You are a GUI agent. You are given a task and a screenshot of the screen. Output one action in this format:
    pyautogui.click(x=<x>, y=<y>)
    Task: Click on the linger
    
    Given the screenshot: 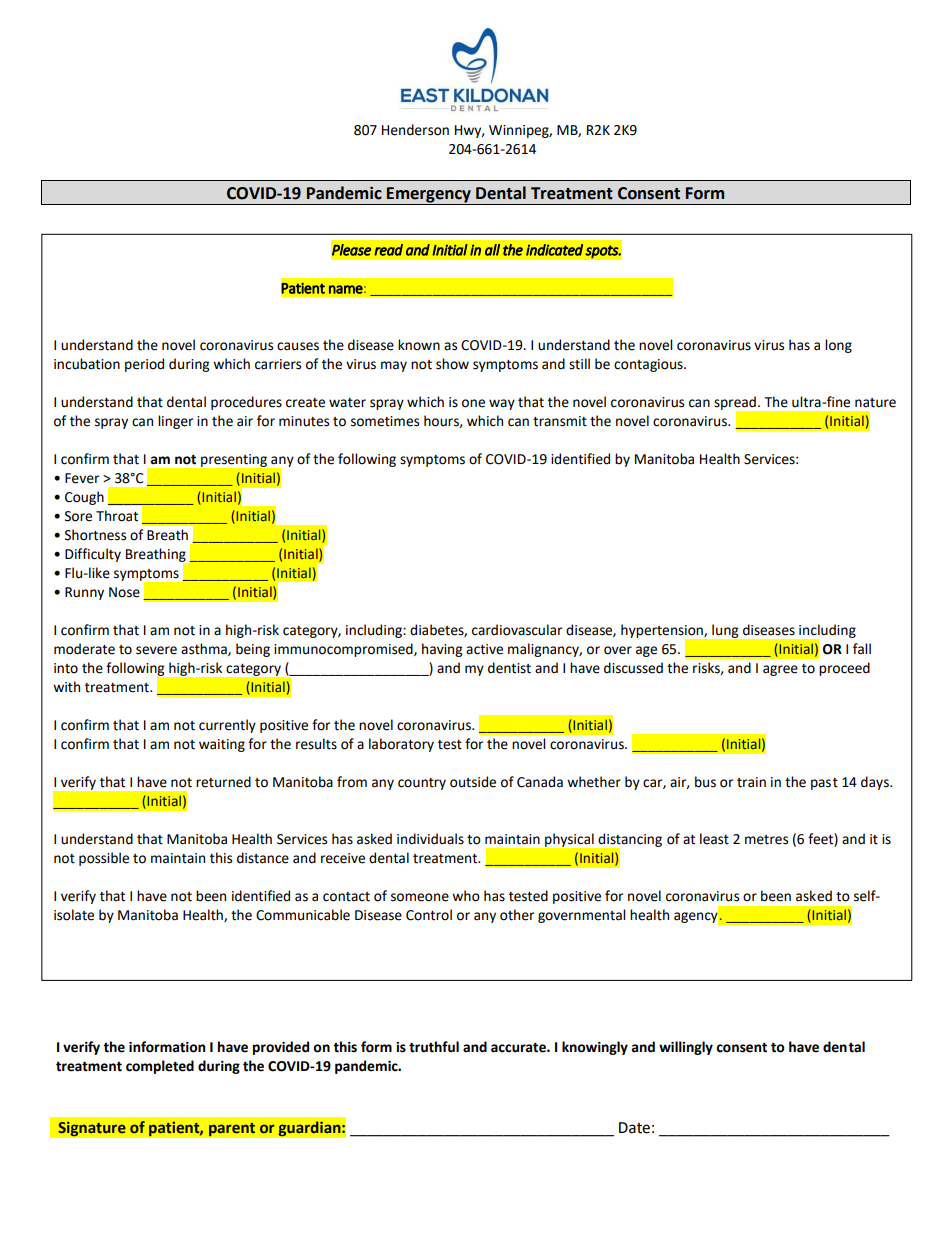 What is the action you would take?
    pyautogui.click(x=175, y=422)
